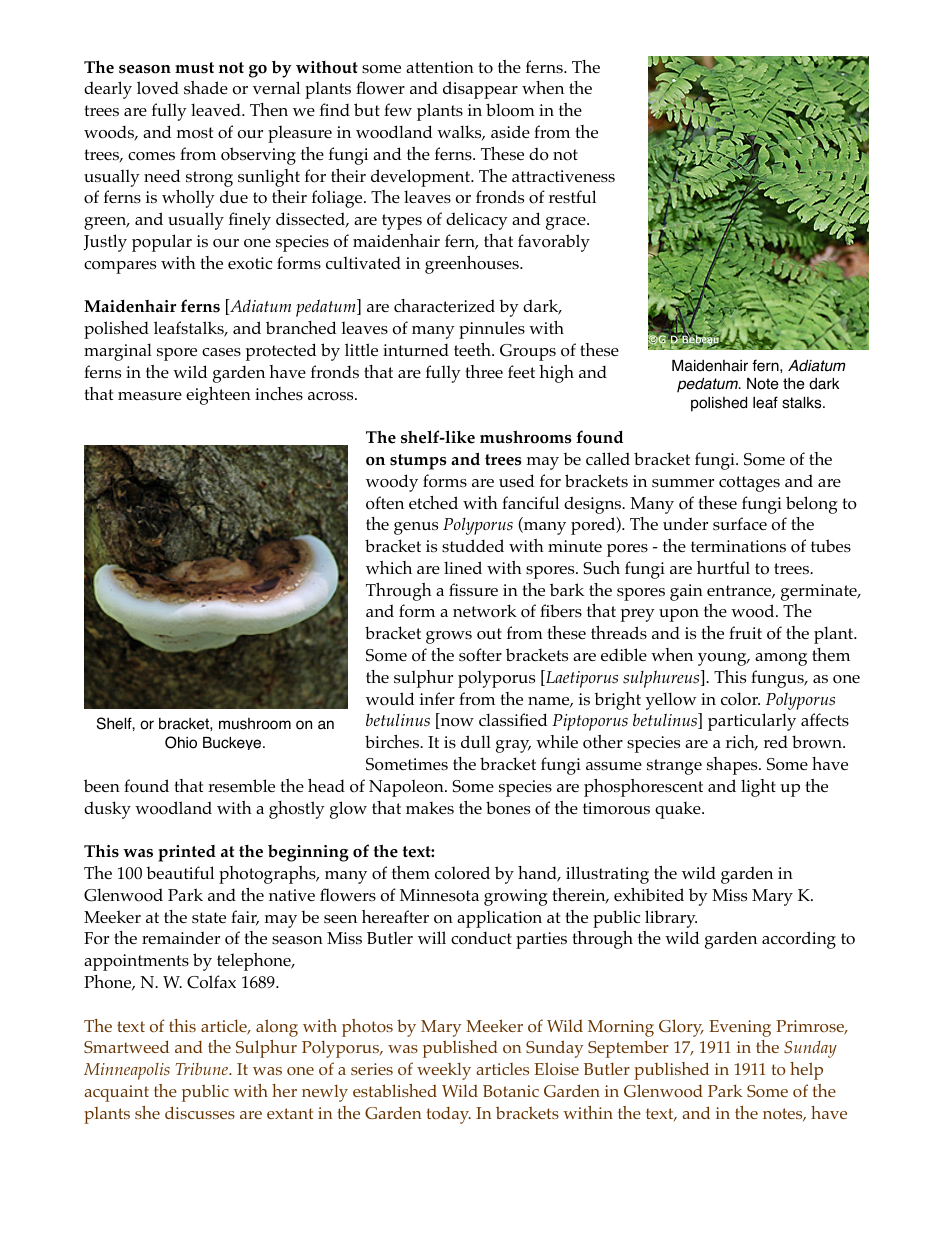 This page has height=1233, width=952. What do you see at coordinates (480, 90) in the page?
I see `disappear` at bounding box center [480, 90].
